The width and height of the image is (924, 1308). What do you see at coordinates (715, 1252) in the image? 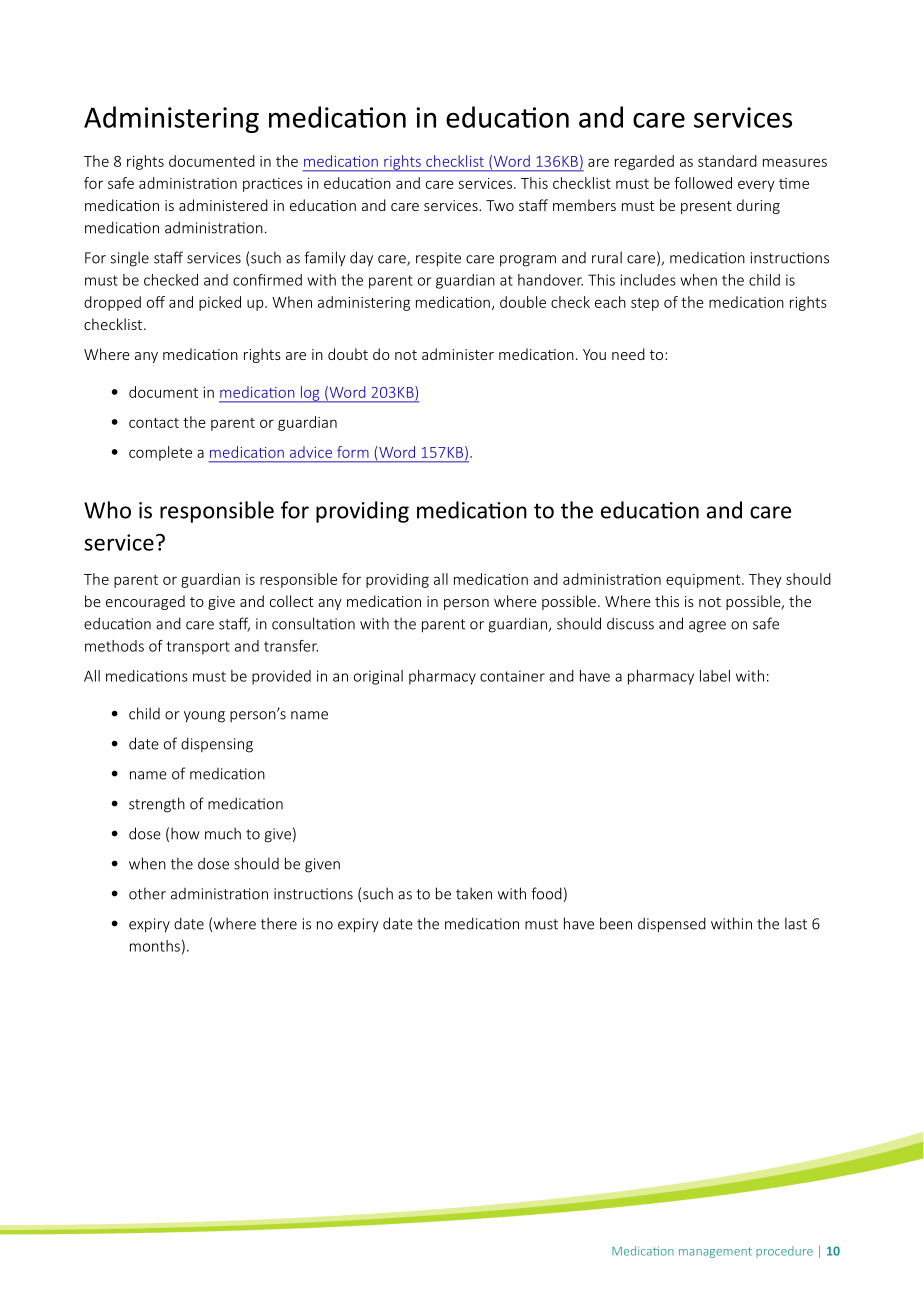
I see `management` at bounding box center [715, 1252].
